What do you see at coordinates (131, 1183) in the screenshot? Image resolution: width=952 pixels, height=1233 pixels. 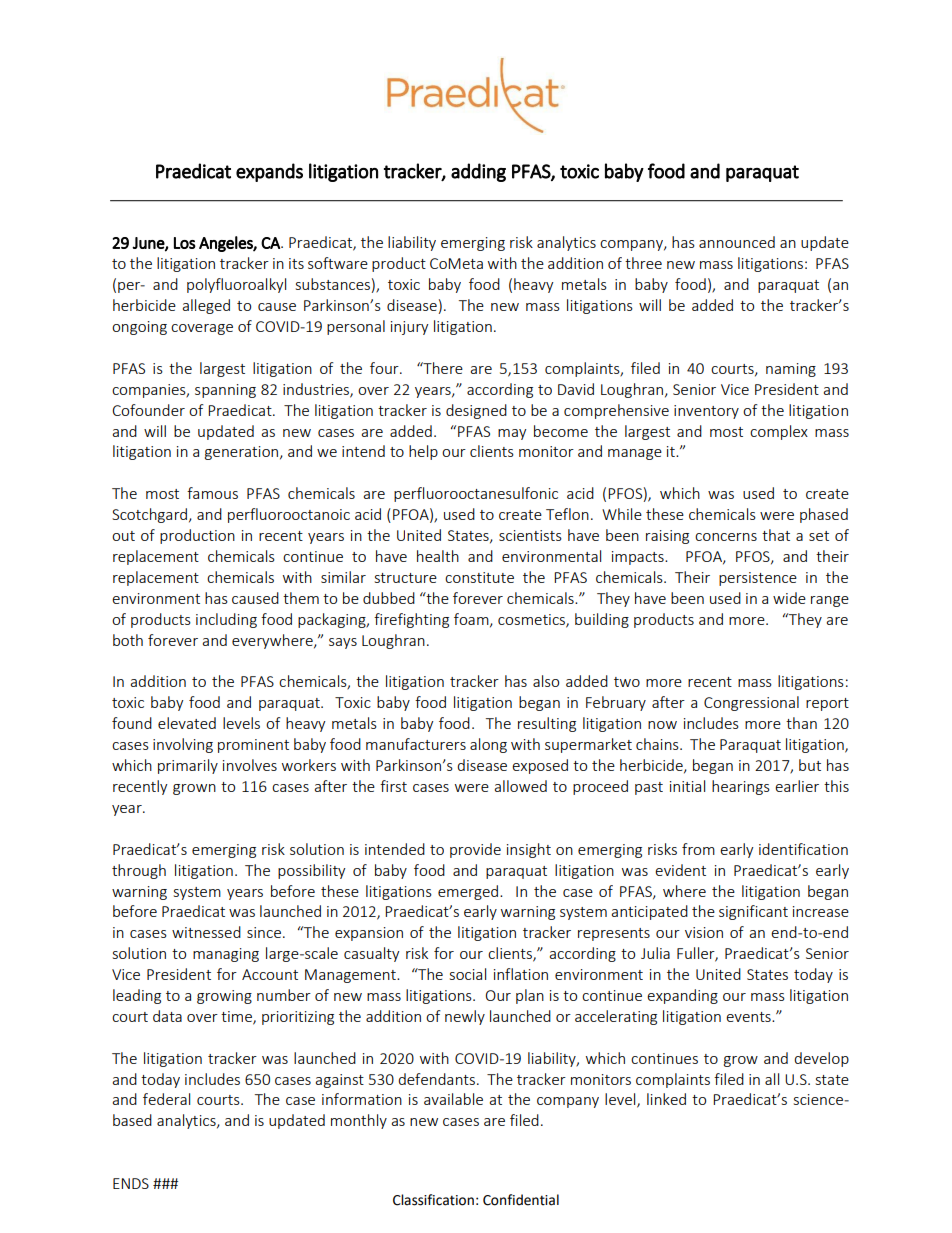 I see `ENDS` at bounding box center [131, 1183].
